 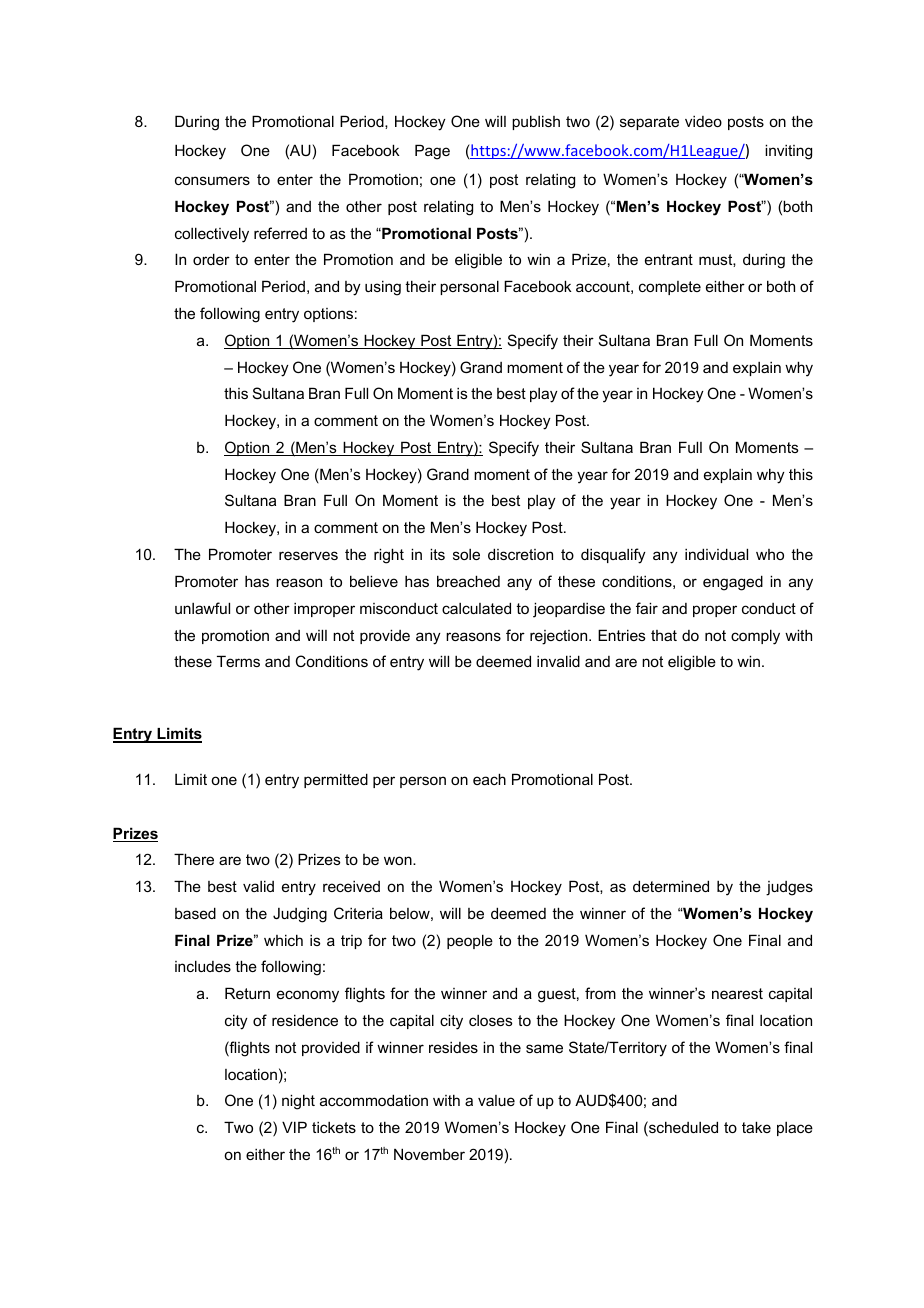 I want to click on take, so click(x=756, y=1127).
